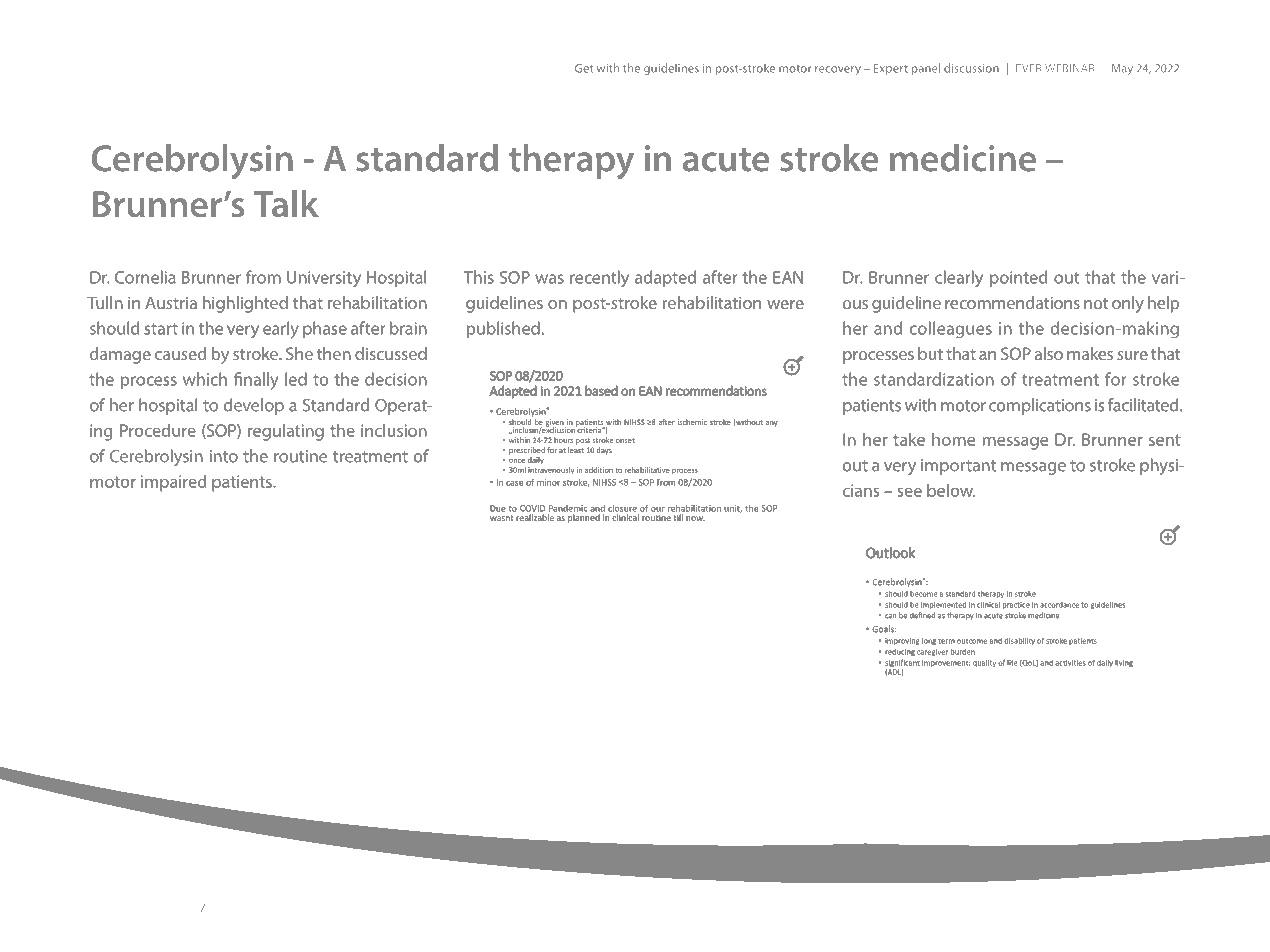 The width and height of the screenshot is (1270, 952). What do you see at coordinates (501, 518) in the screenshot?
I see `wasnt` at bounding box center [501, 518].
